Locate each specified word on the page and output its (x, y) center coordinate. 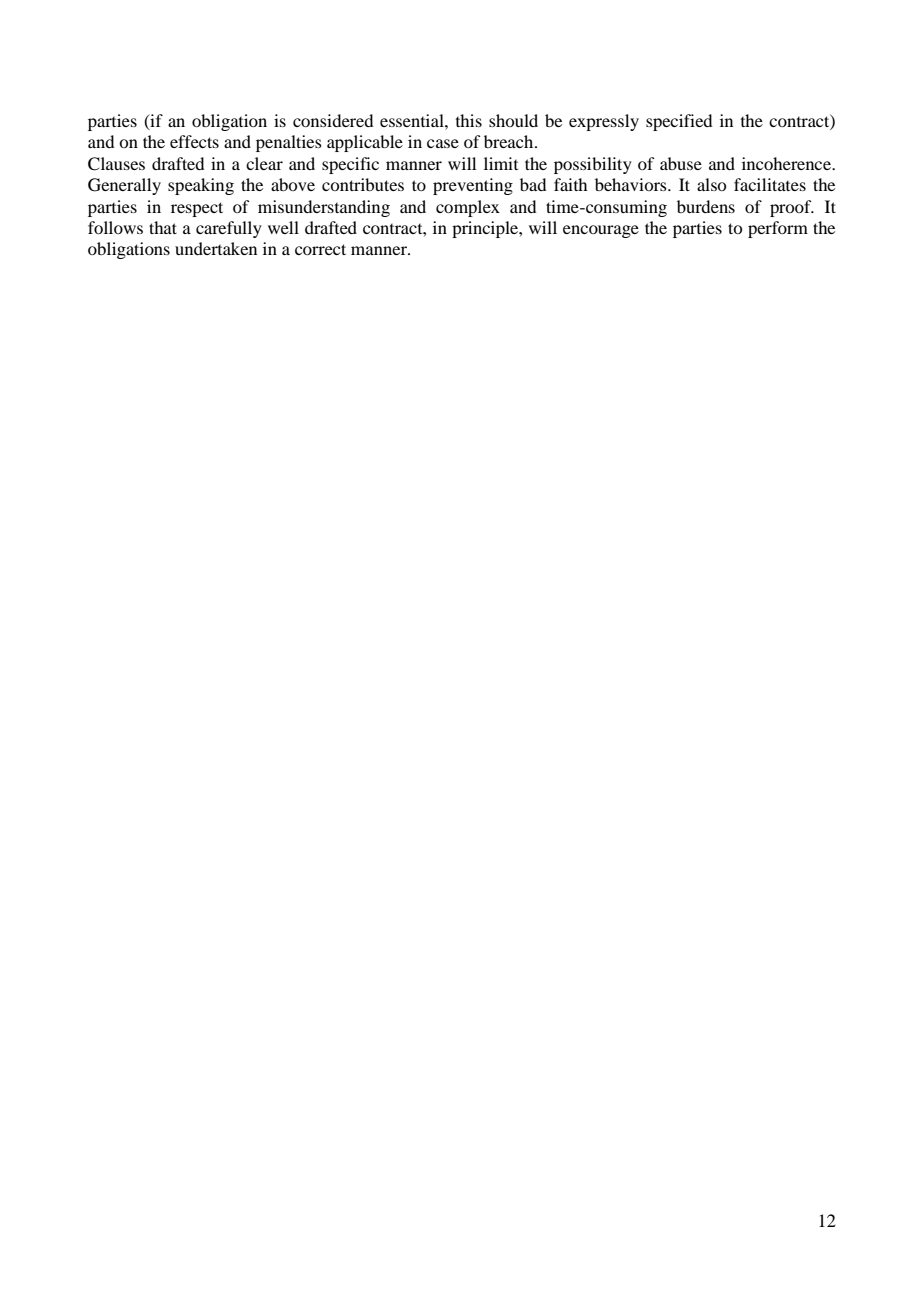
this (469, 120)
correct (320, 249)
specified (679, 122)
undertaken (216, 248)
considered (333, 120)
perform (778, 229)
